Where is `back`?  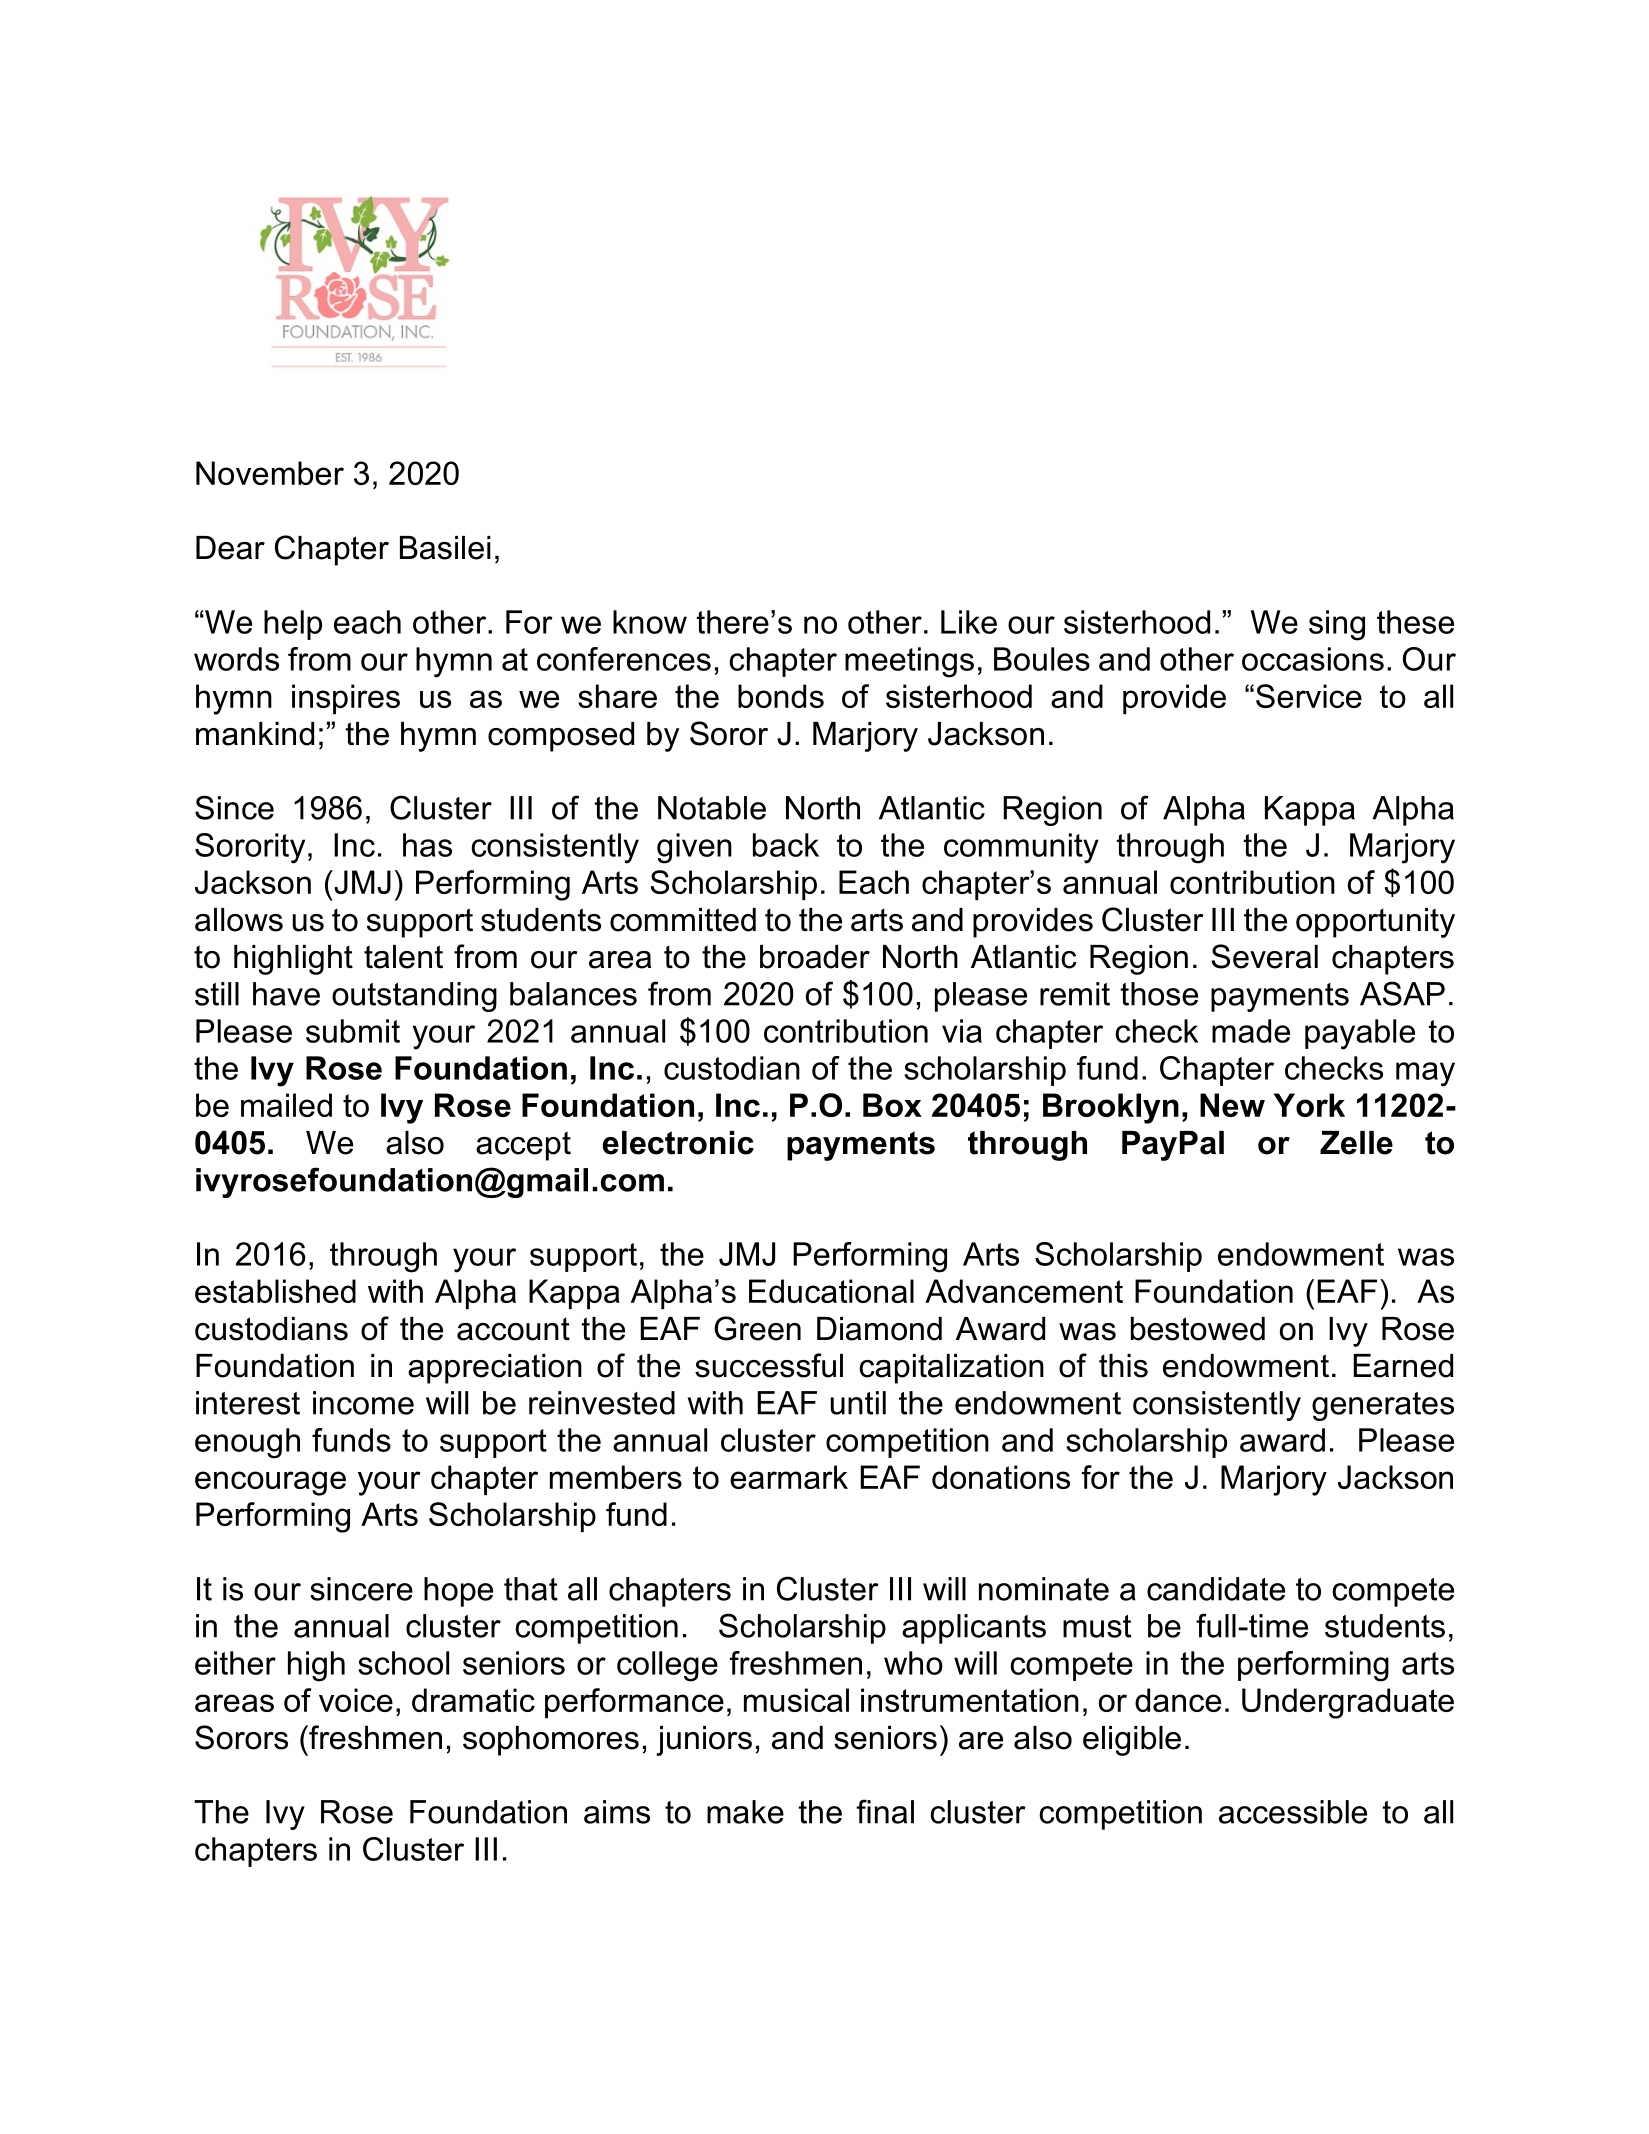 back is located at coordinates (786, 845).
